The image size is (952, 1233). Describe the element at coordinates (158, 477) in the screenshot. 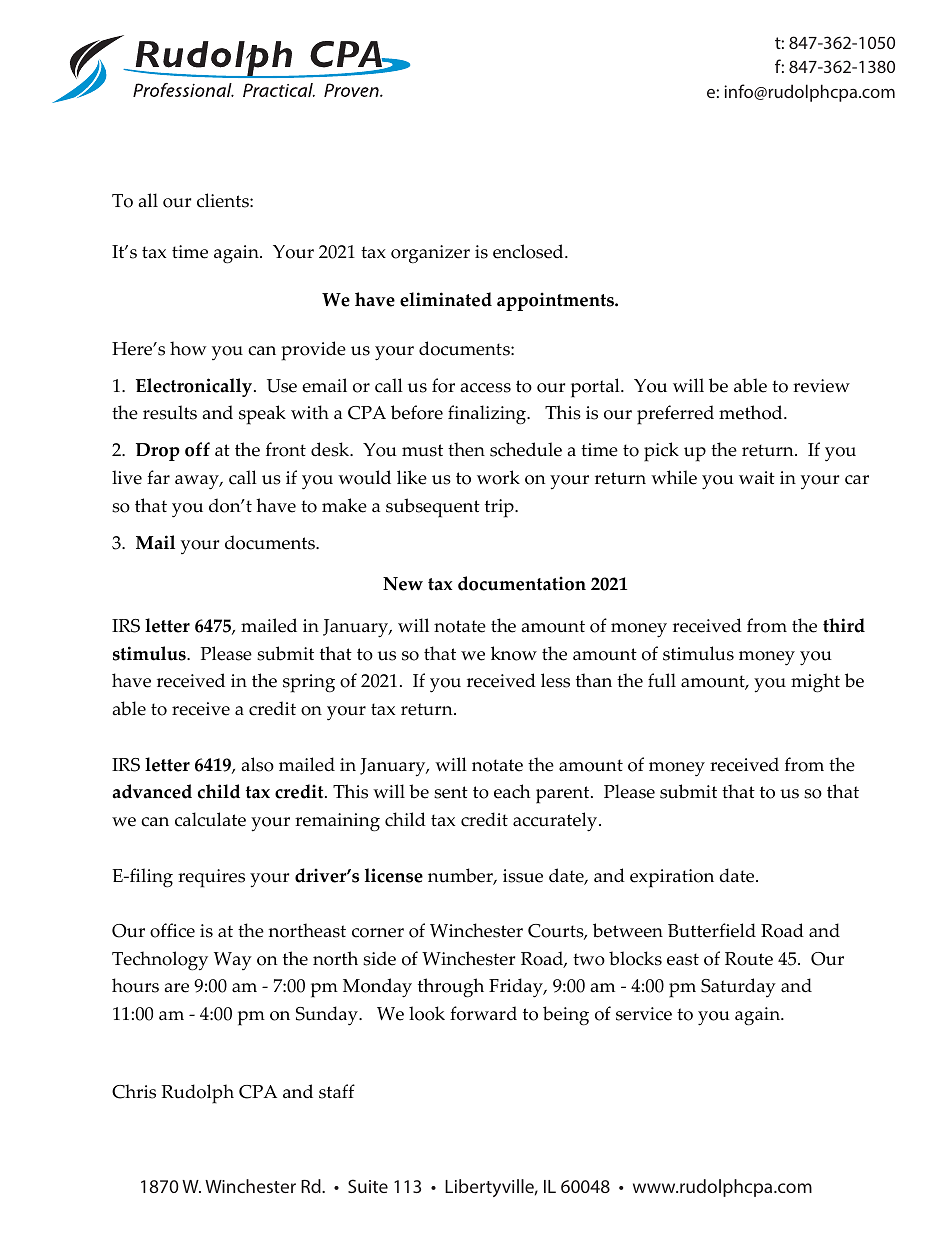

I see `far` at that location.
